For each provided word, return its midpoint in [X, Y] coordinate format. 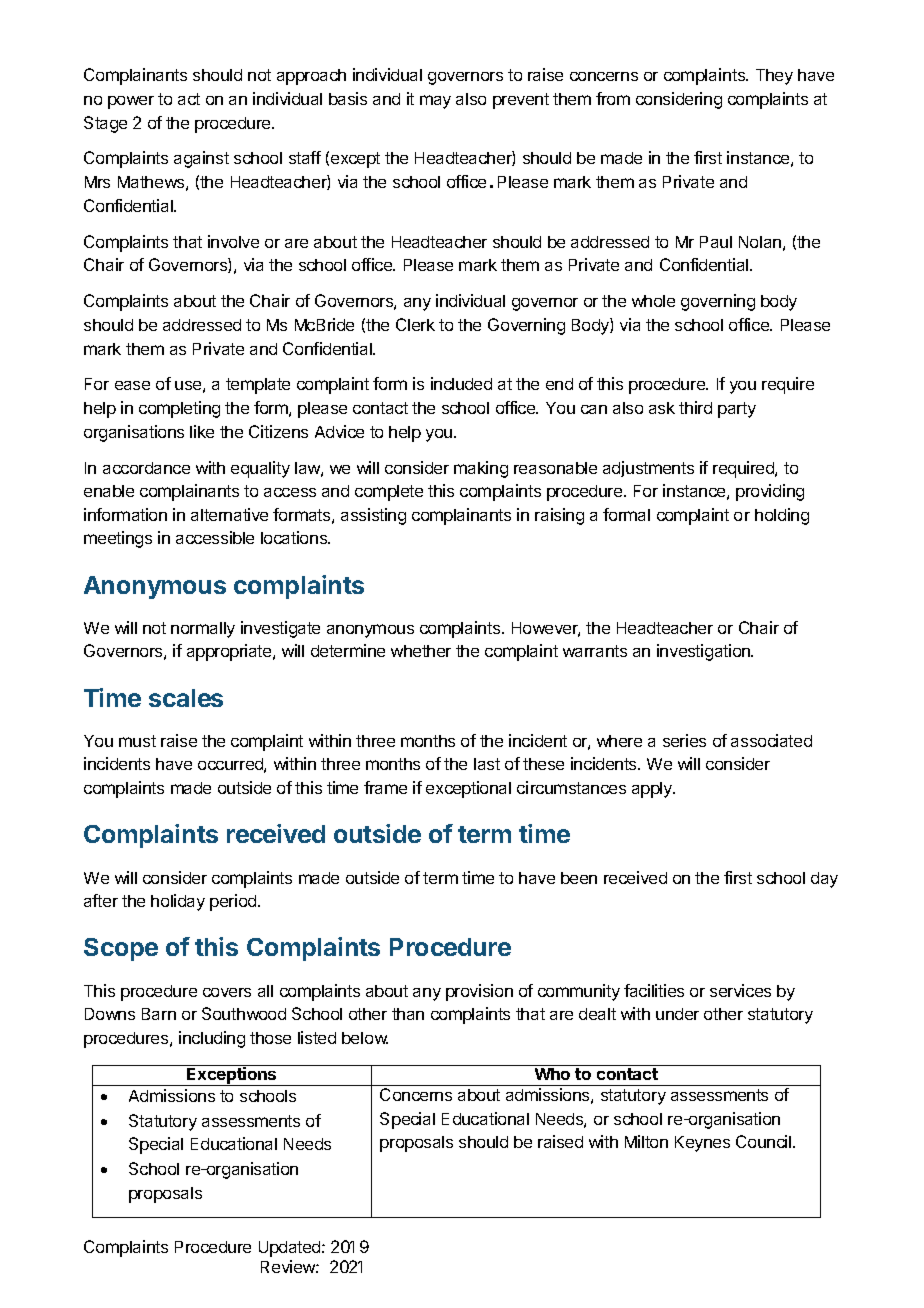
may [435, 102]
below [365, 1038]
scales [186, 698]
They [774, 77]
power [131, 102]
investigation [704, 652]
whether [421, 651]
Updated [291, 1249]
